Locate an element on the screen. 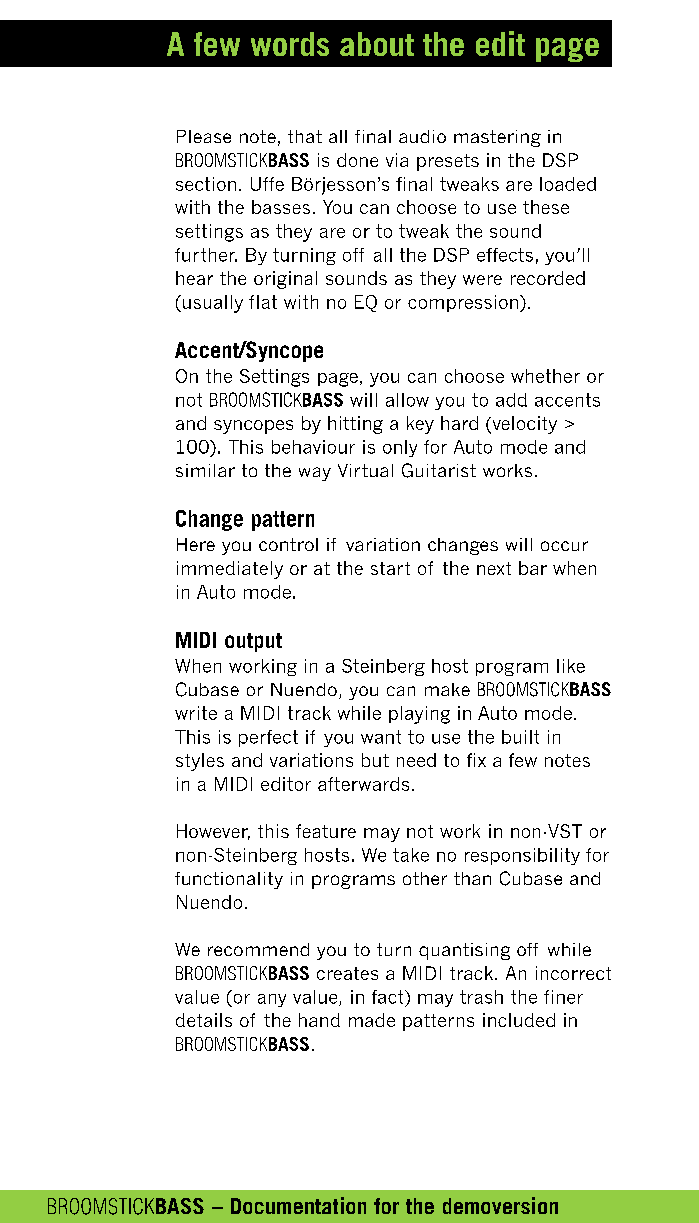  flat is located at coordinates (263, 302).
